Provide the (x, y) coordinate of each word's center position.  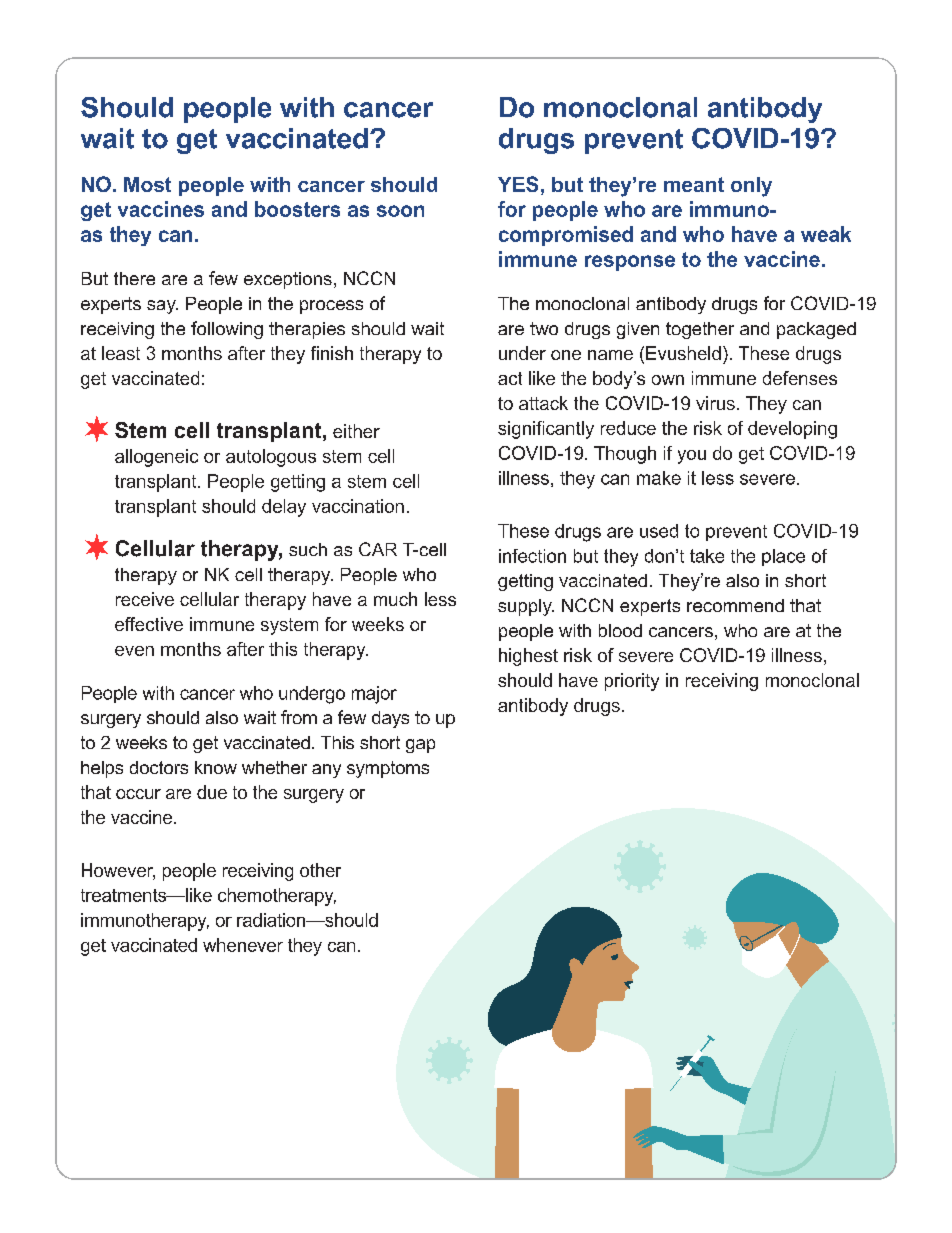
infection (532, 556)
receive (145, 599)
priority (632, 682)
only (751, 187)
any (326, 771)
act (510, 378)
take (707, 556)
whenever (243, 945)
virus (715, 403)
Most (147, 184)
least (121, 353)
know (216, 767)
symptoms (388, 769)
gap (420, 746)
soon (400, 211)
